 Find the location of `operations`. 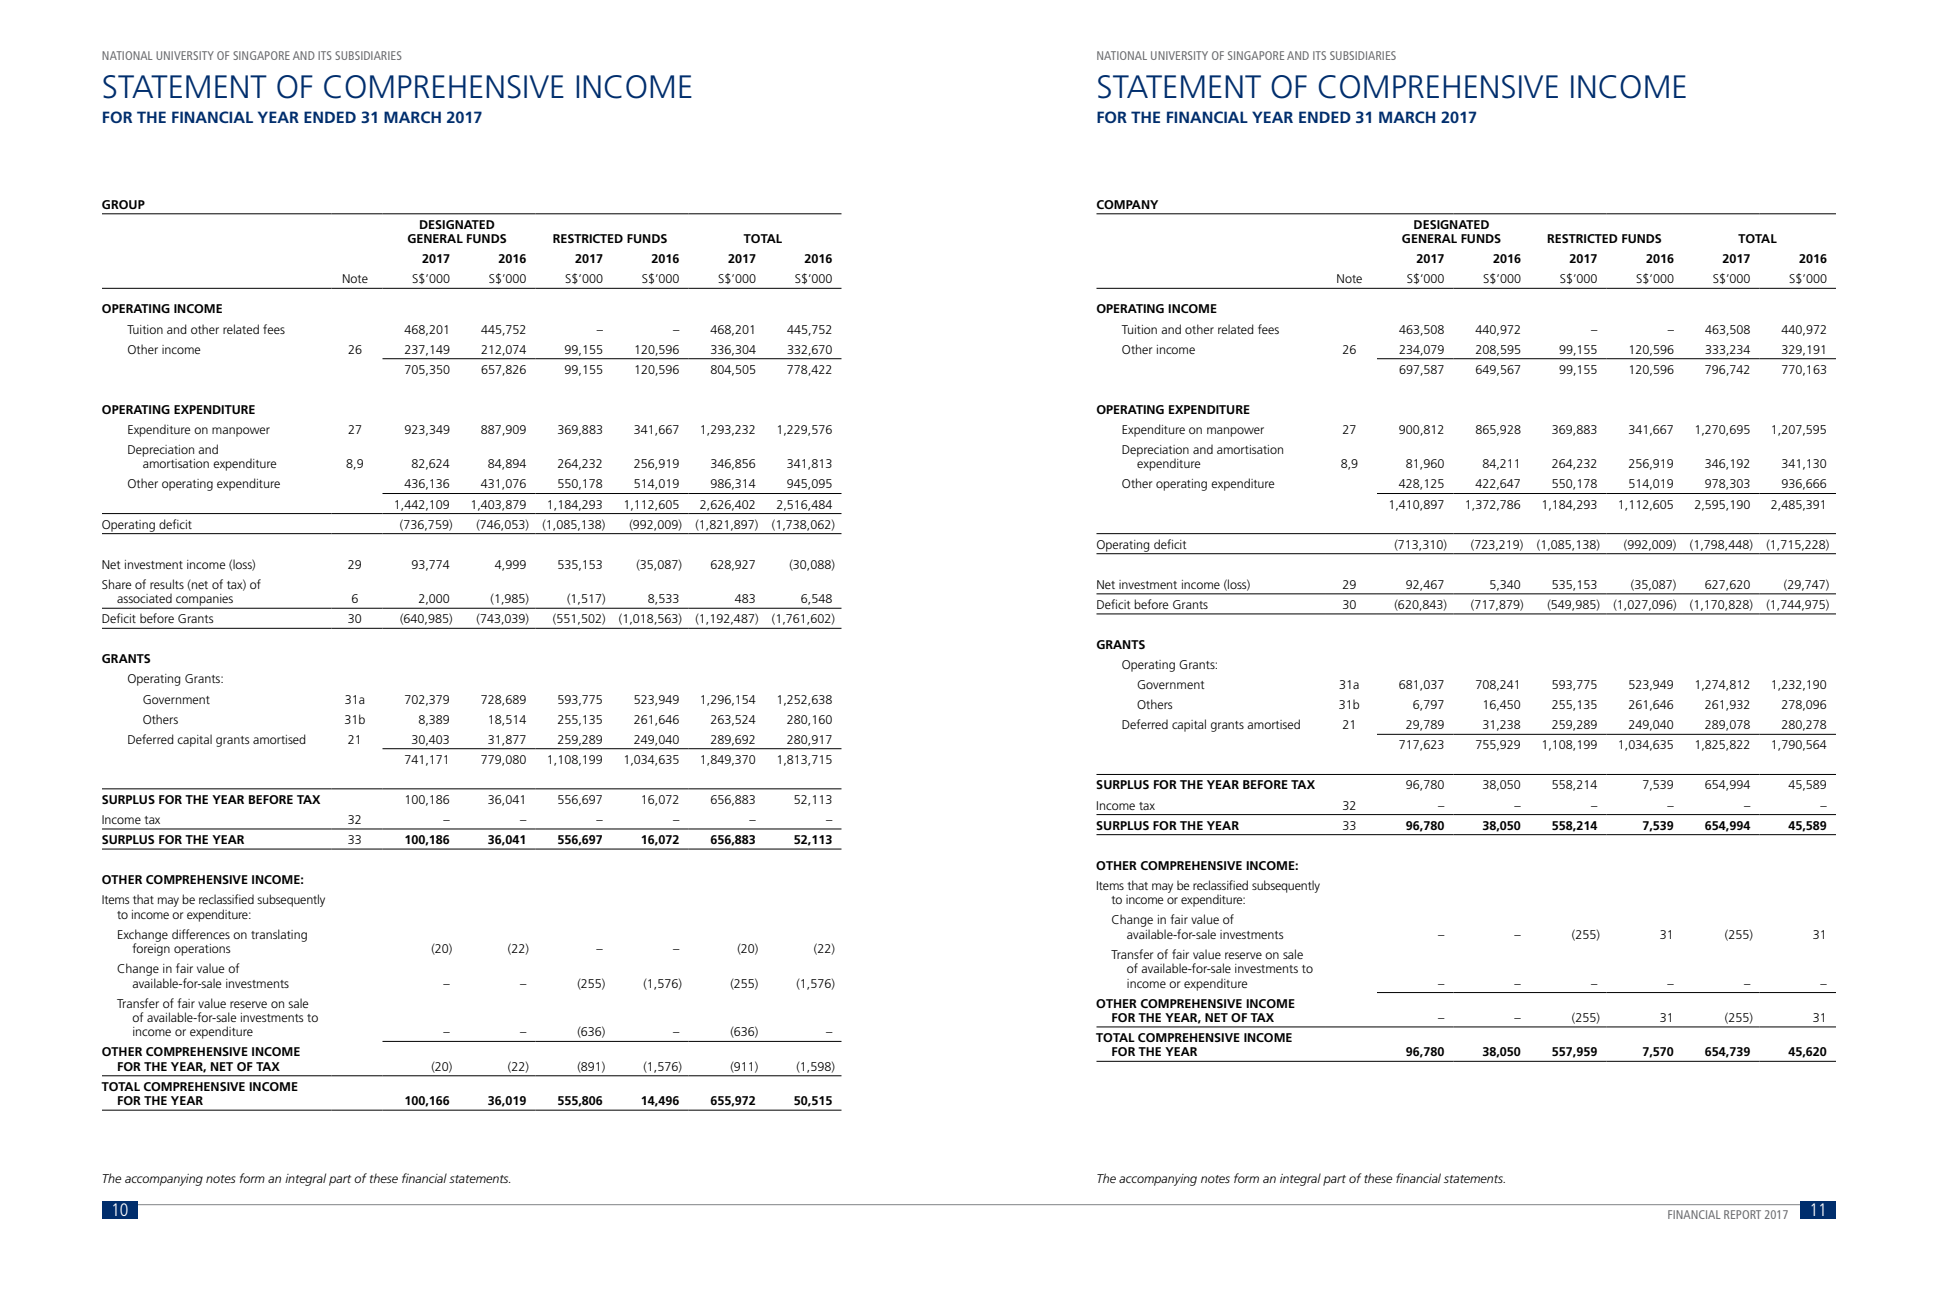

operations is located at coordinates (202, 950).
